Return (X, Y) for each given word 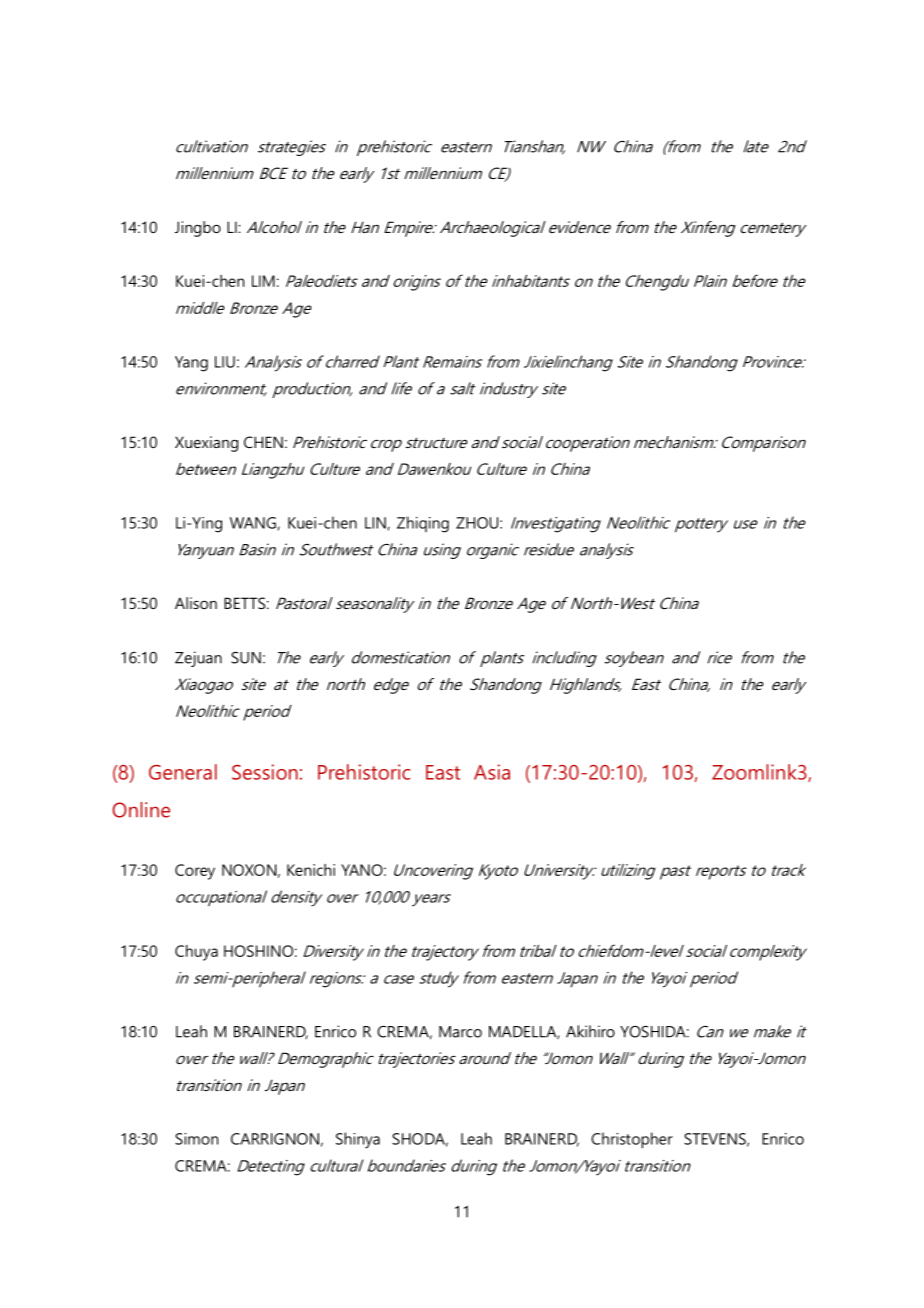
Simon (196, 1139)
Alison (196, 603)
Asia (492, 772)
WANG (254, 524)
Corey (195, 872)
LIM (263, 281)
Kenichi (311, 870)
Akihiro (590, 1031)
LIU (225, 362)
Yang (191, 364)
